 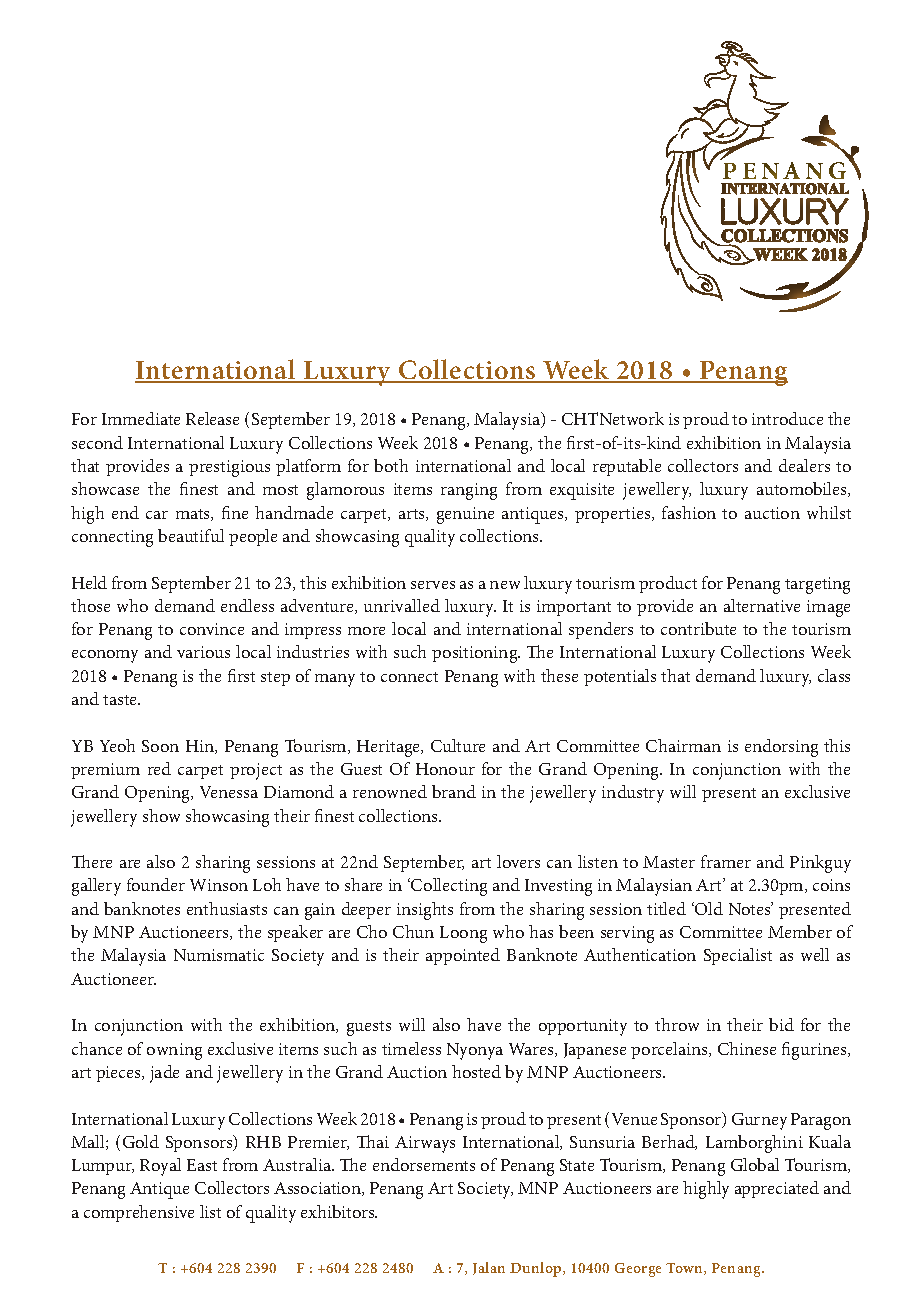 I want to click on taste, so click(x=121, y=700).
